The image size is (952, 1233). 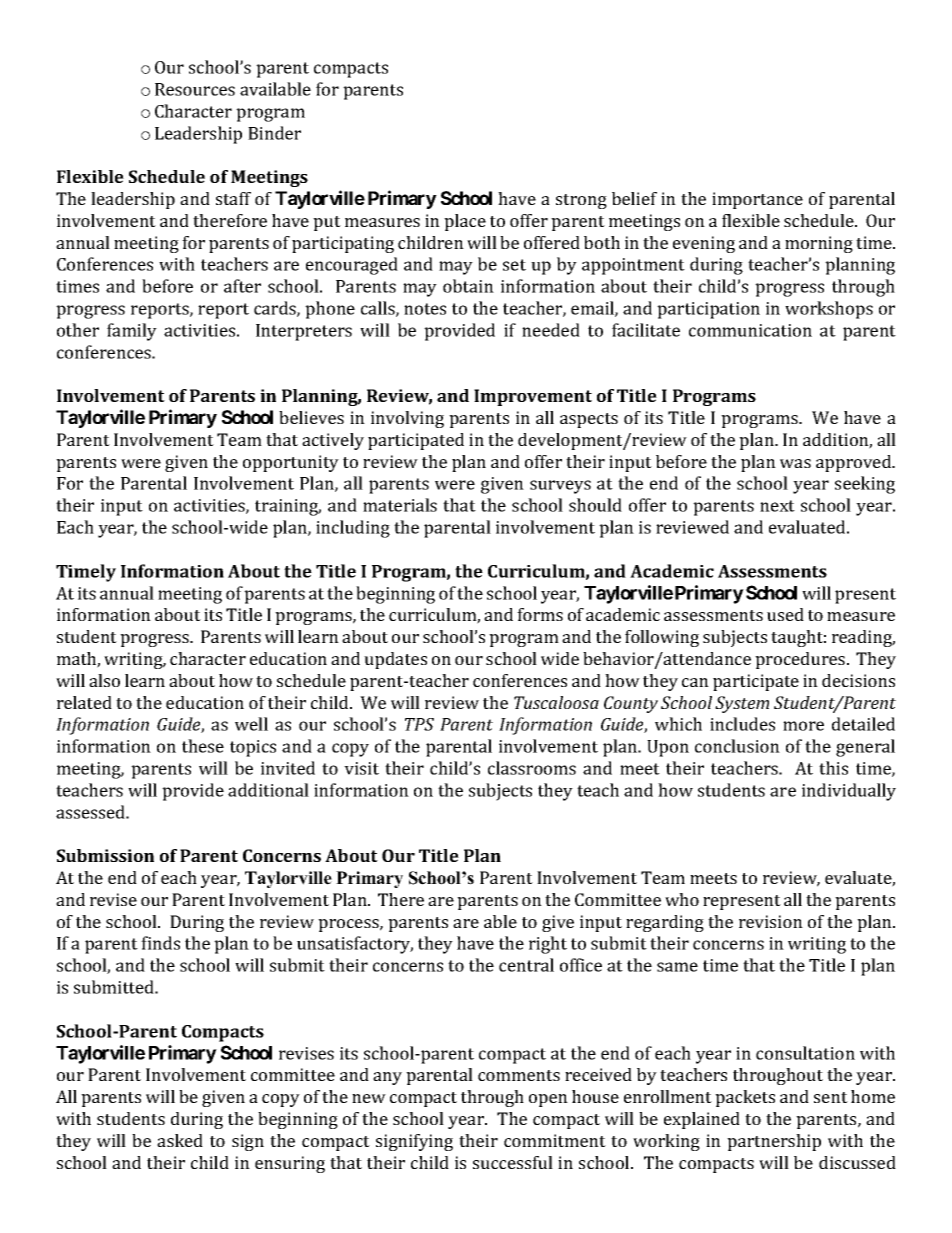 I want to click on staff, so click(x=233, y=198).
